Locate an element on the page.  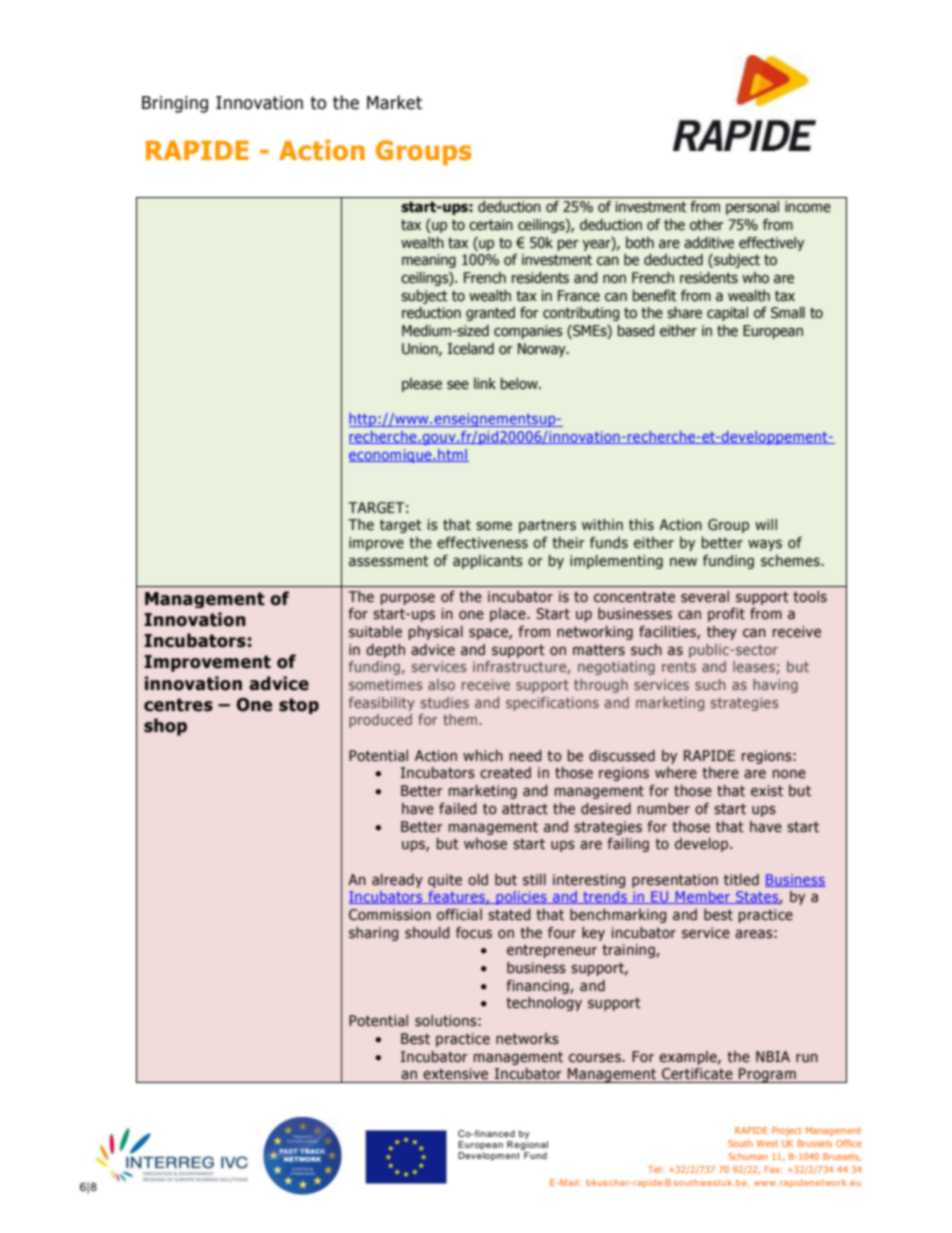
income is located at coordinates (808, 207).
